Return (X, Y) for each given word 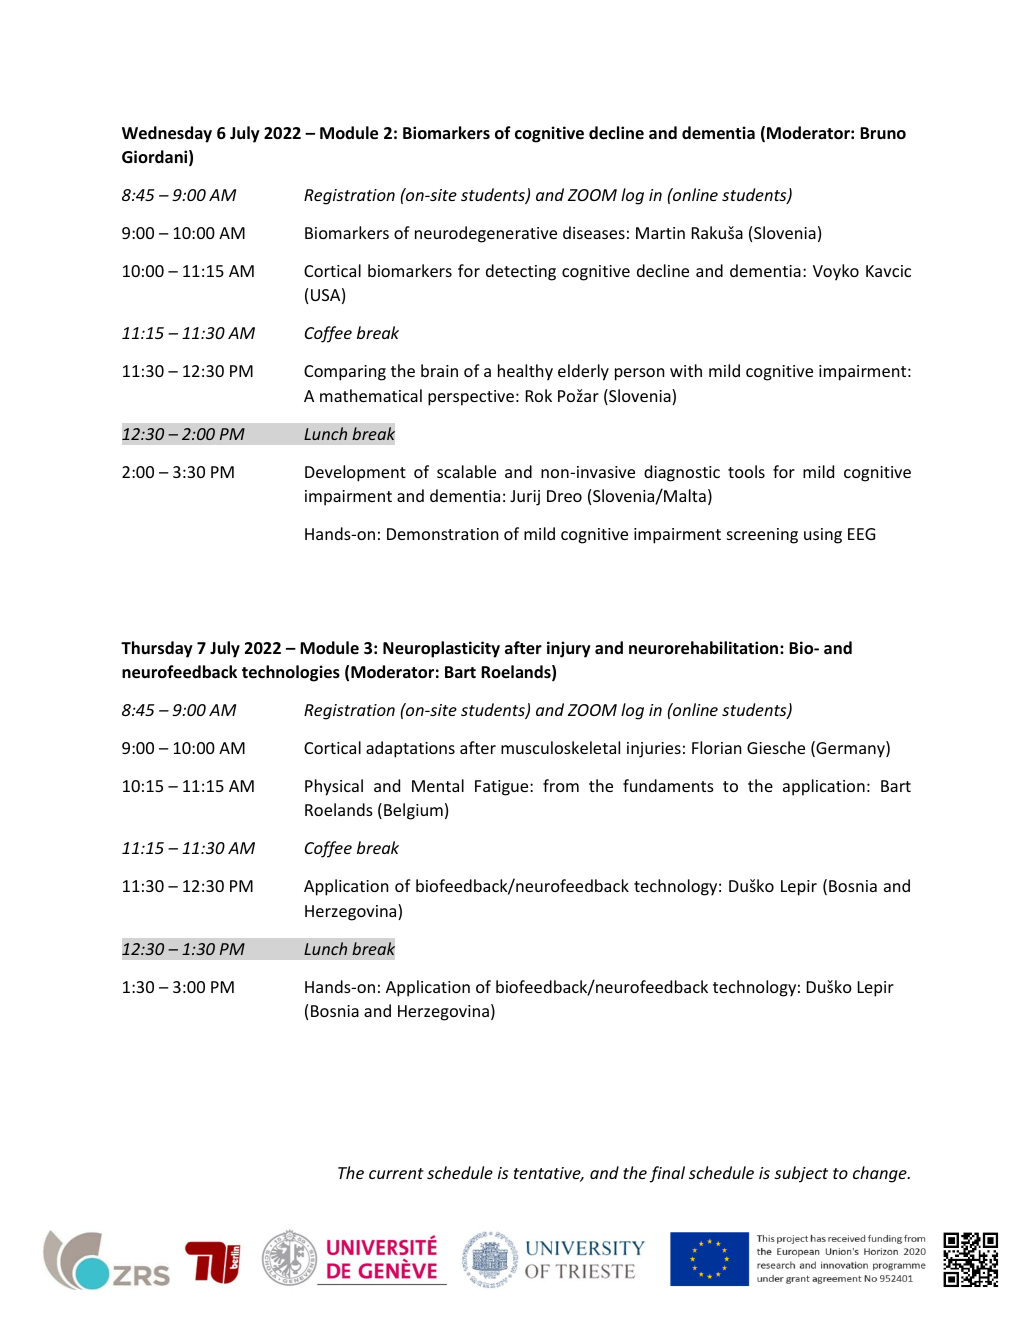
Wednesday (167, 134)
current (396, 1173)
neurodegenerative (486, 234)
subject (801, 1174)
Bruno (883, 133)
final (667, 1174)
